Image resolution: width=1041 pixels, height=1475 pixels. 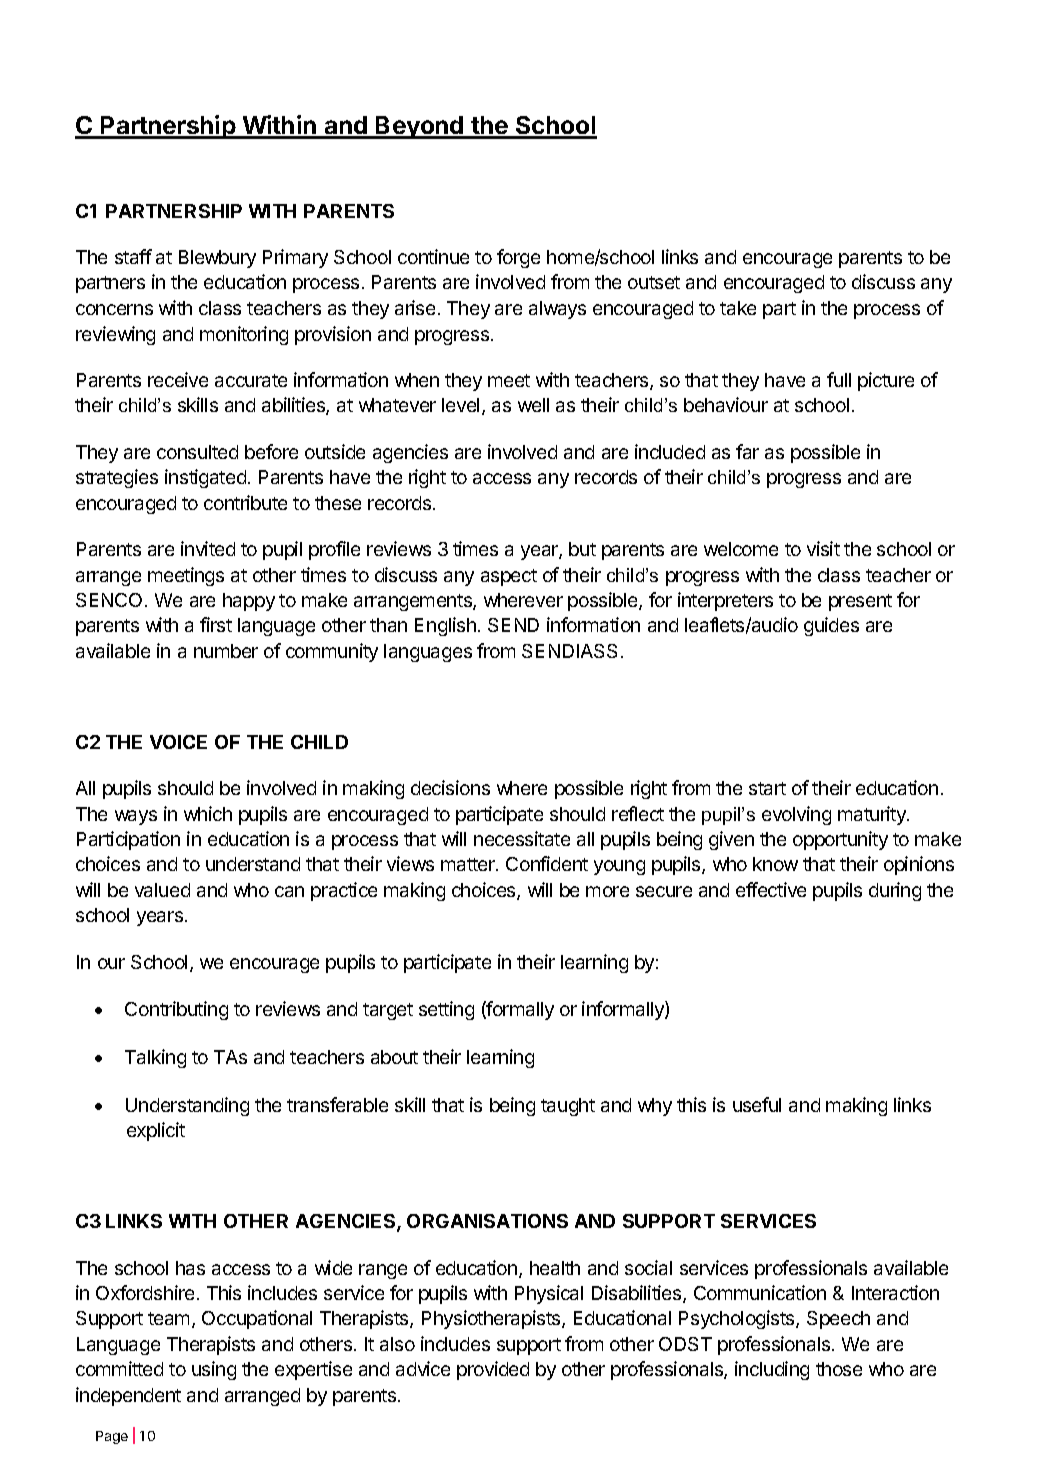 What do you see at coordinates (420, 127) in the screenshot?
I see `Beyond` at bounding box center [420, 127].
